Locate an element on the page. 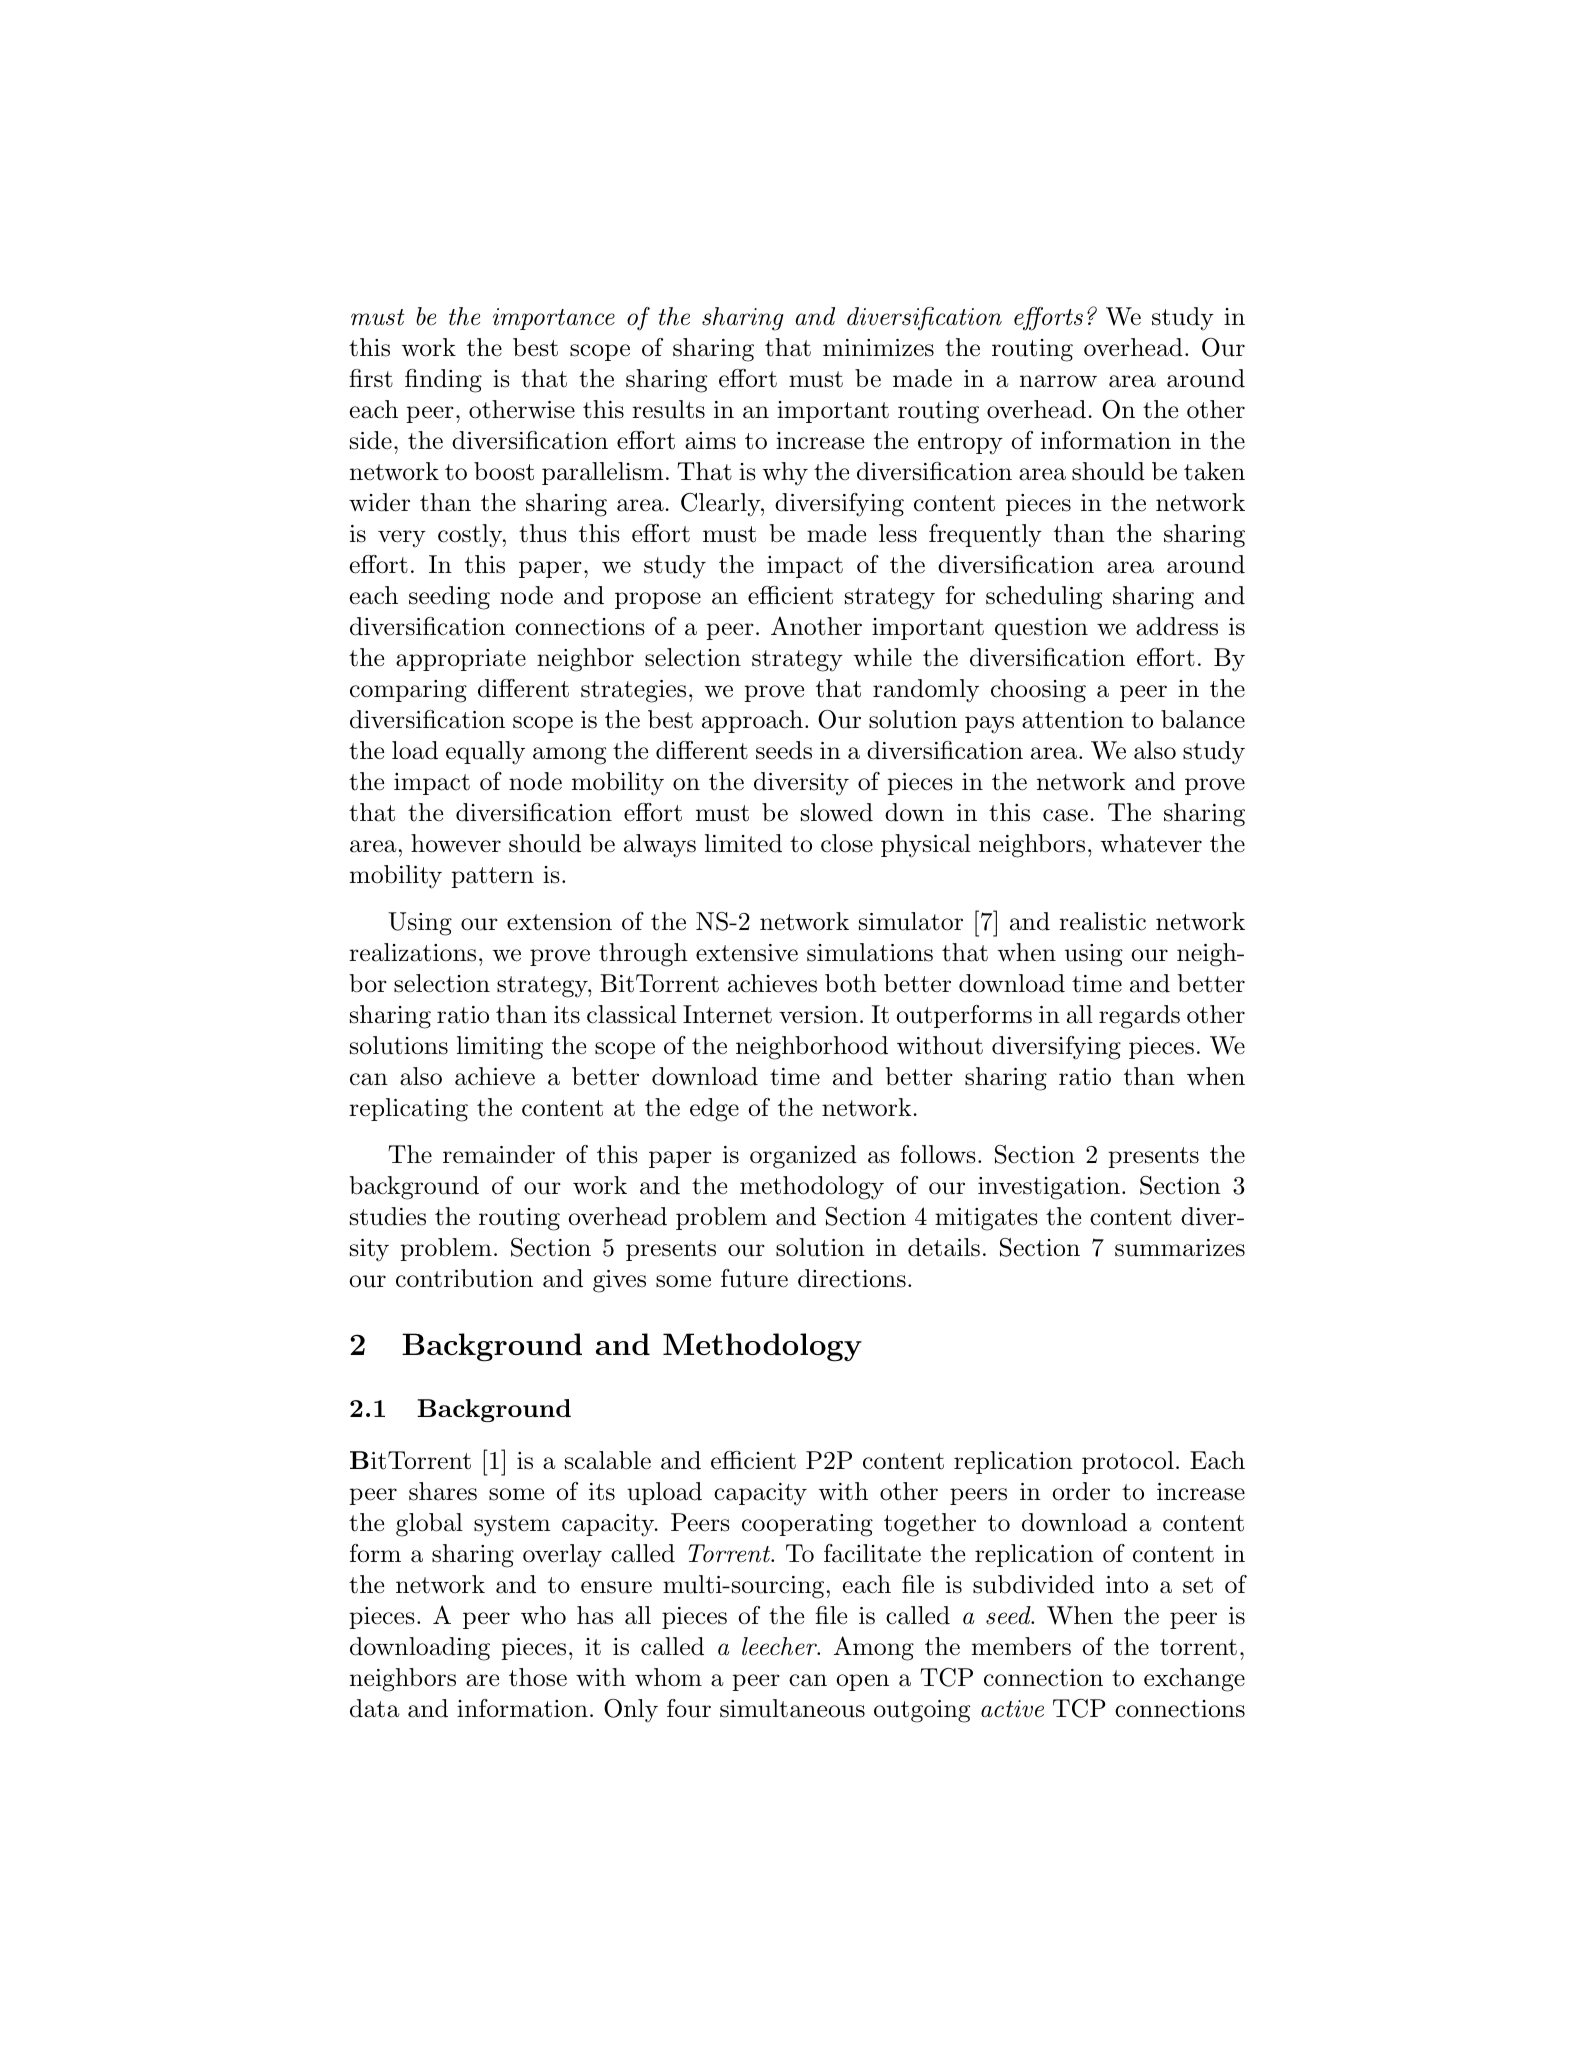 The height and width of the document is (2052, 1586). slowed is located at coordinates (837, 812).
